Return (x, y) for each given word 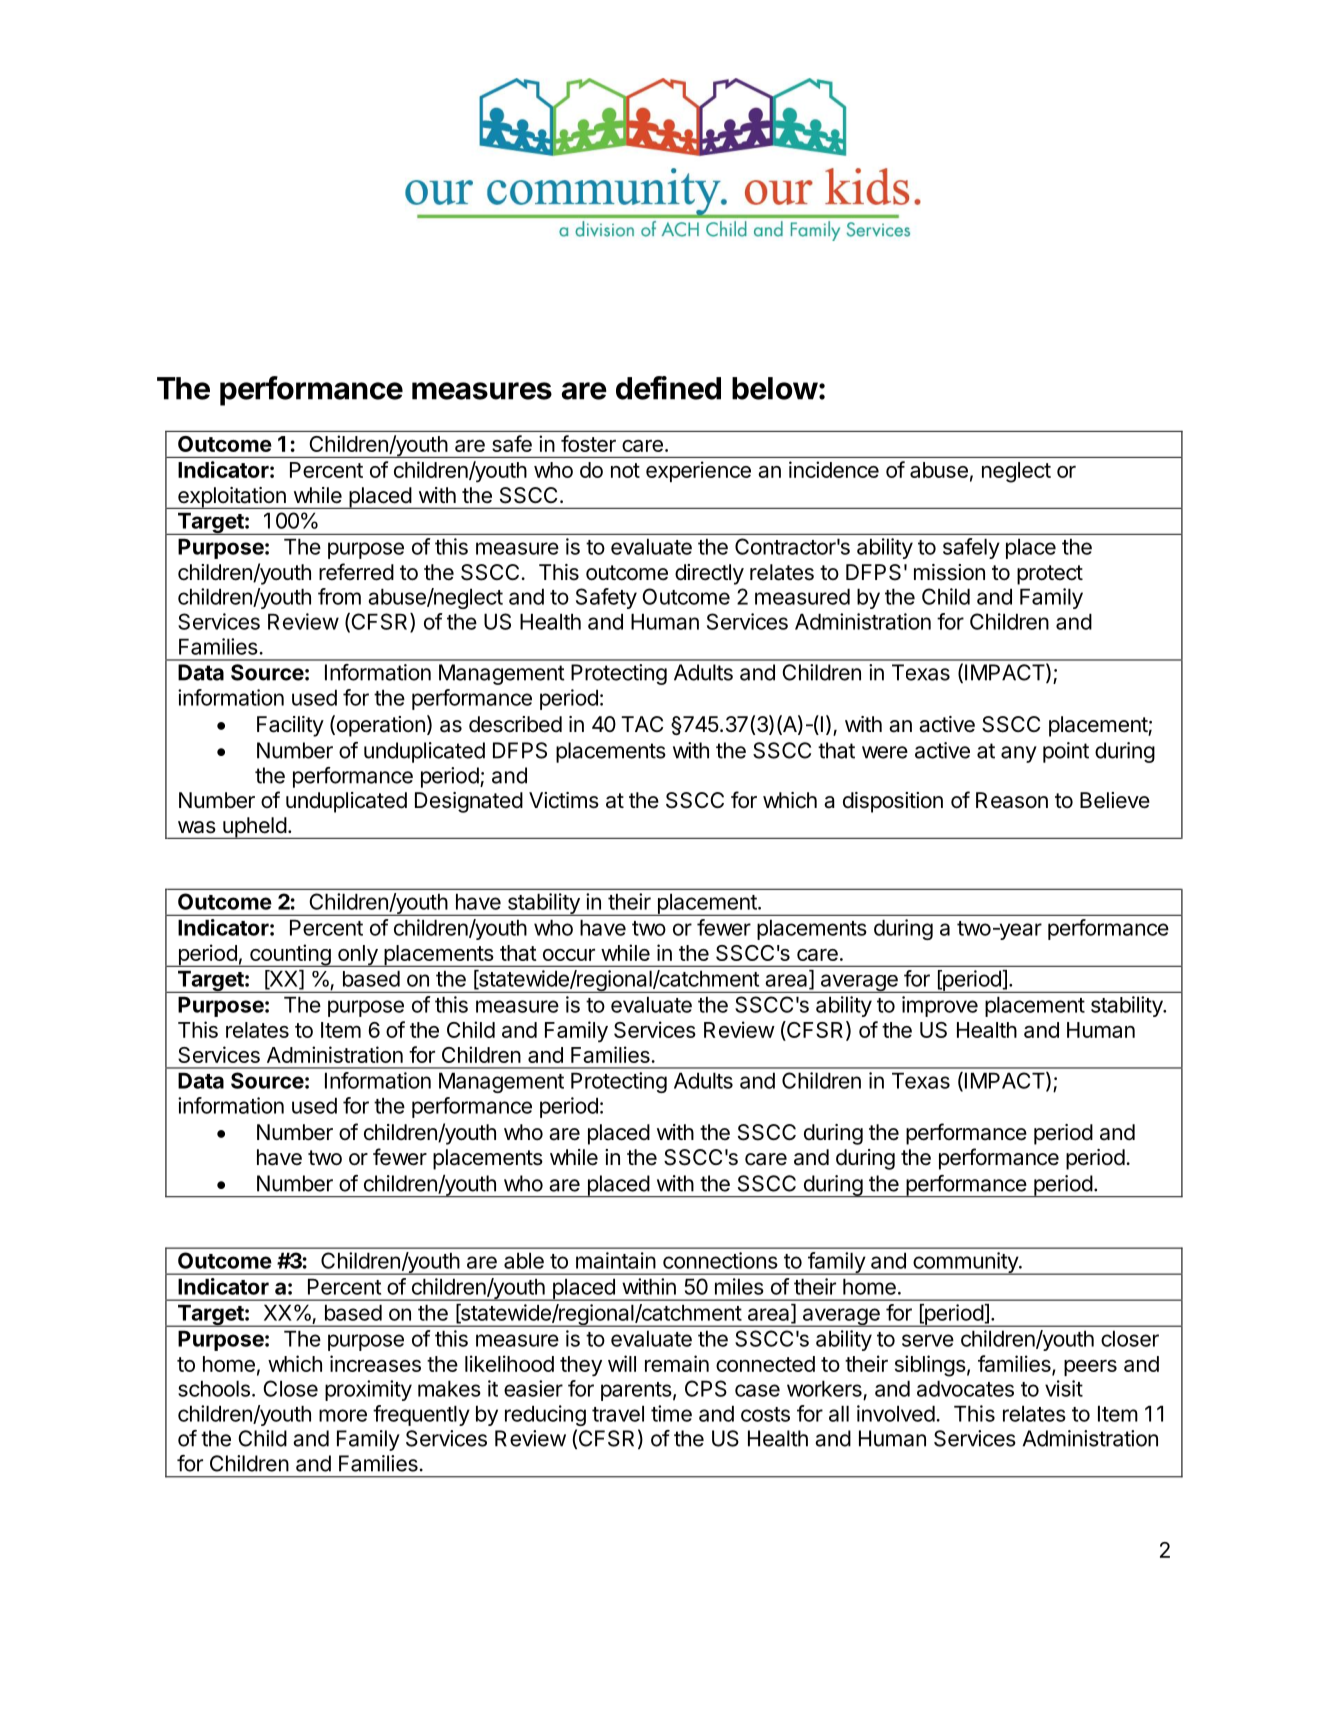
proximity (368, 1390)
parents (636, 1391)
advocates (965, 1388)
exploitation (232, 498)
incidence (834, 469)
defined (668, 388)
